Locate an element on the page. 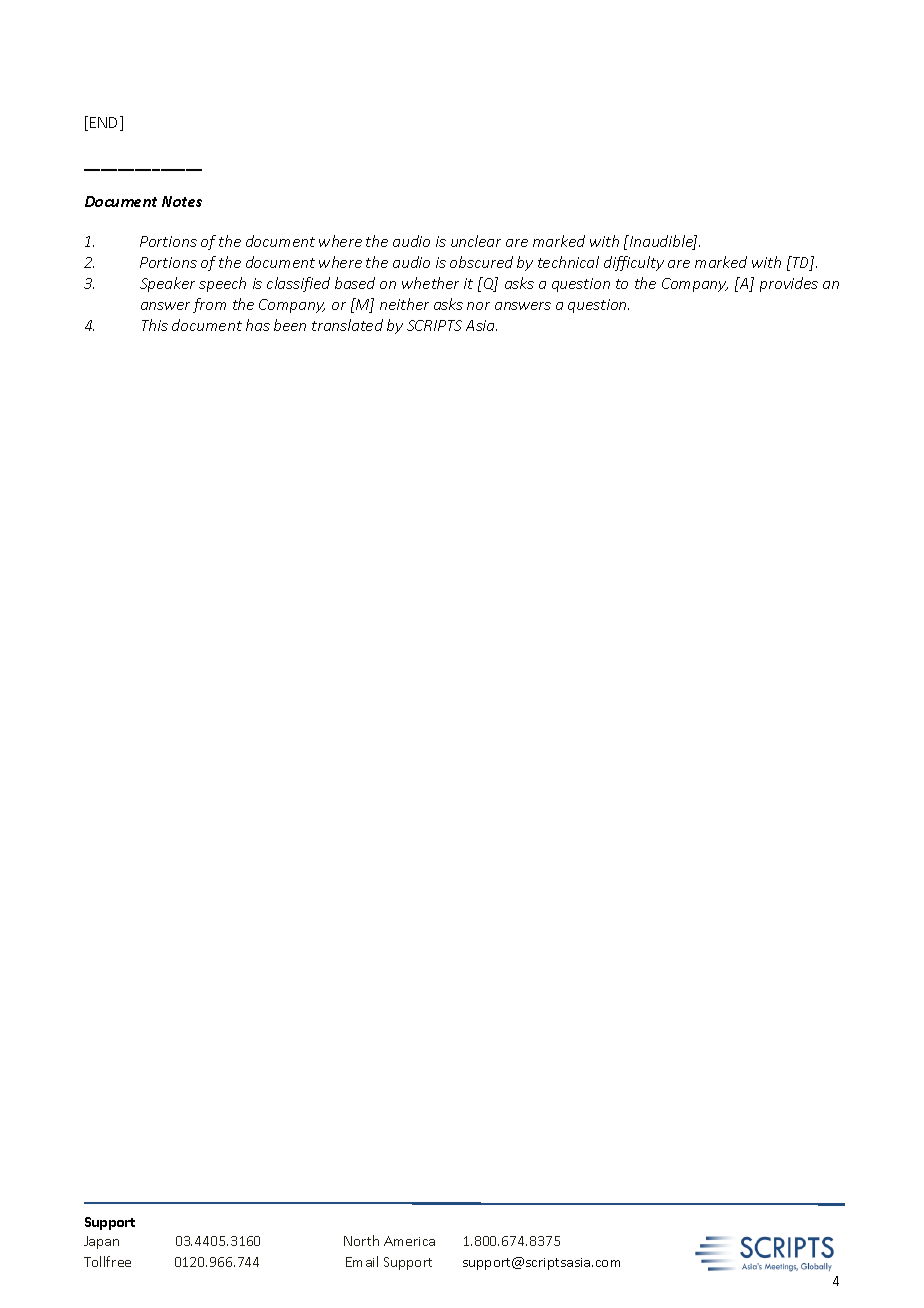 This image has height=1308, width=924. Japan is located at coordinates (101, 1242).
